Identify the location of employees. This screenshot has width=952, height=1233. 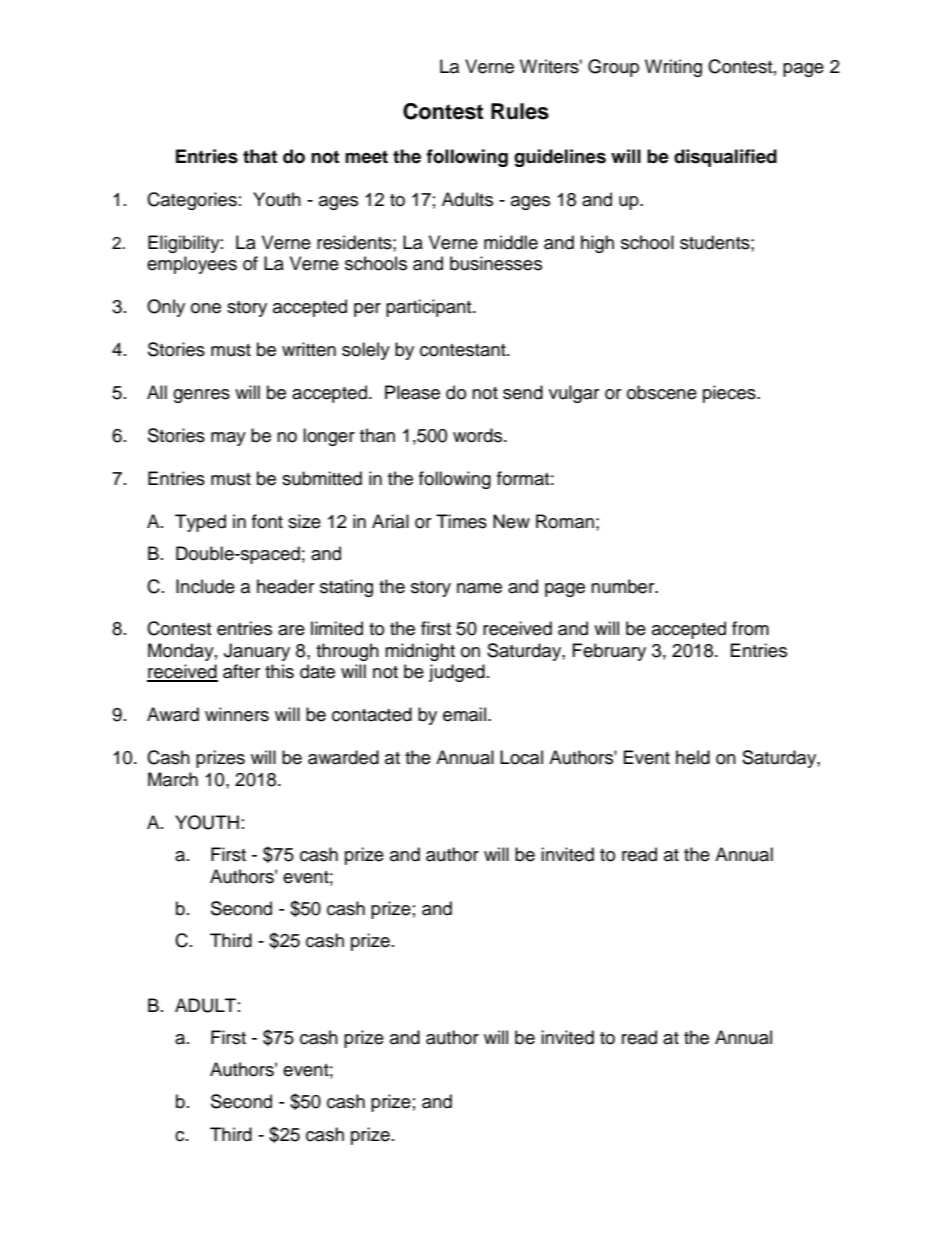
(192, 265).
